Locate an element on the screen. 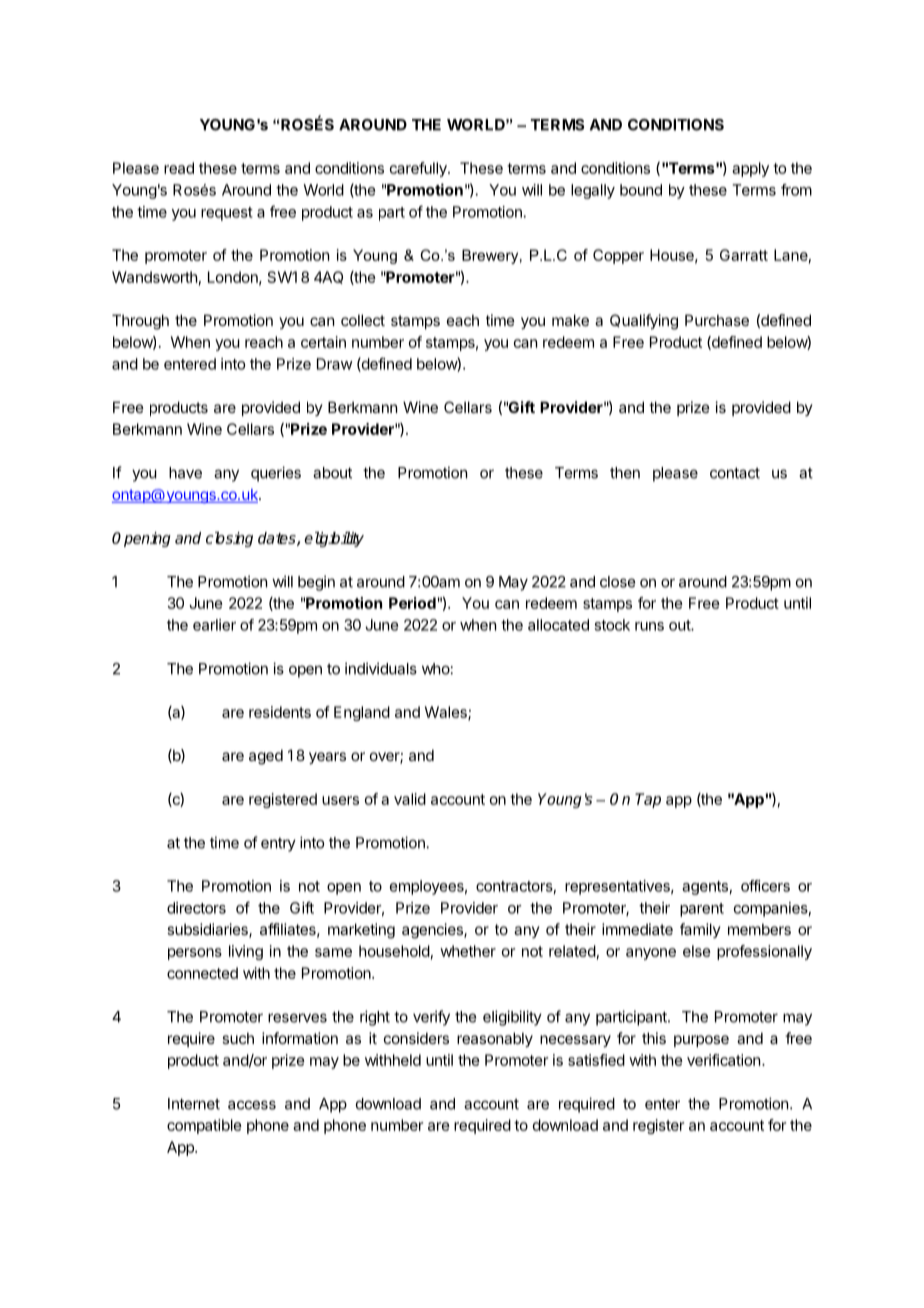 The height and width of the screenshot is (1308, 924). close is located at coordinates (617, 582).
